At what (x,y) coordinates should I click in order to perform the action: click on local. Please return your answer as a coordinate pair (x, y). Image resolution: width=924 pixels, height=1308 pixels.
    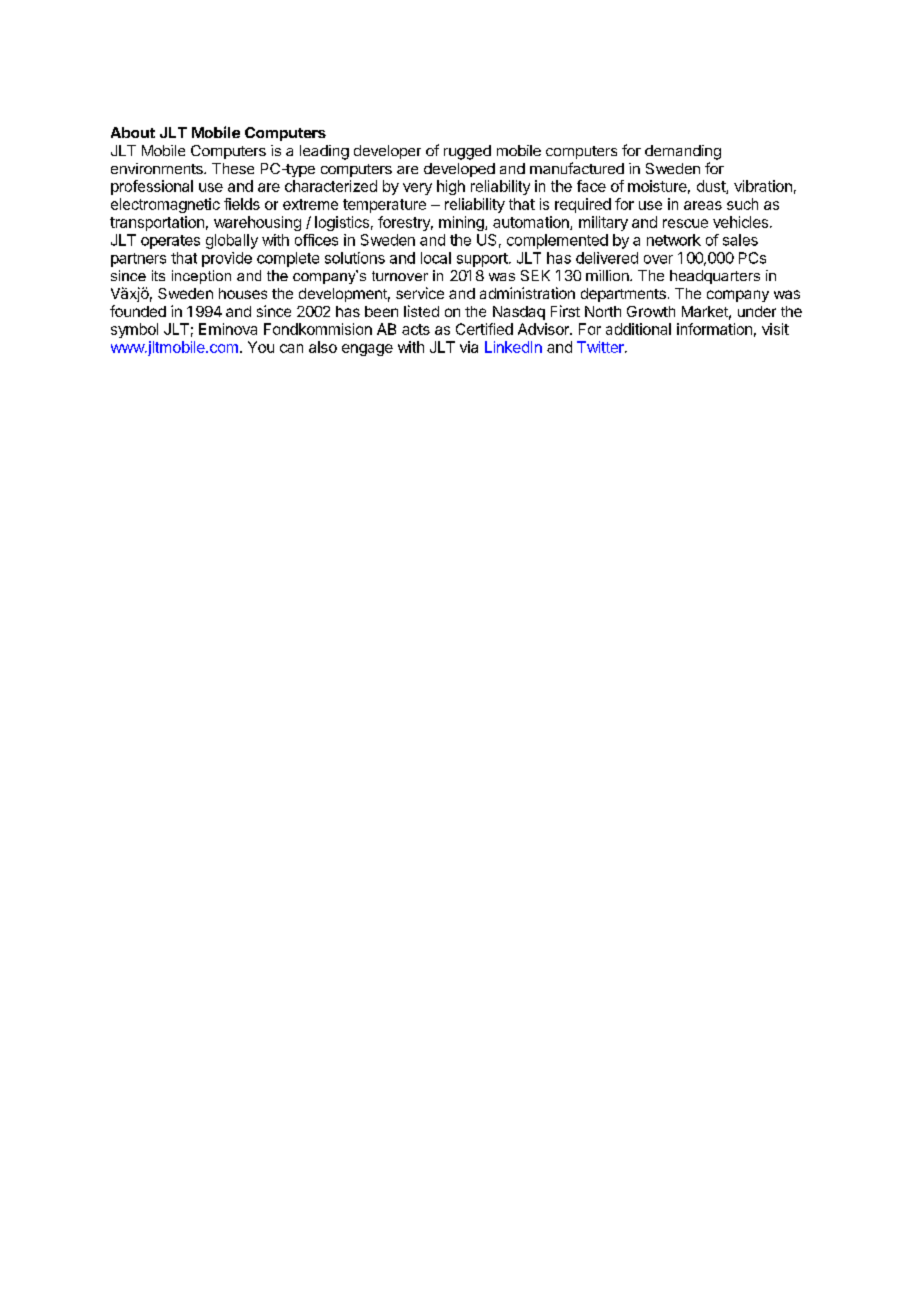
    Looking at the image, I should click on (436, 258).
